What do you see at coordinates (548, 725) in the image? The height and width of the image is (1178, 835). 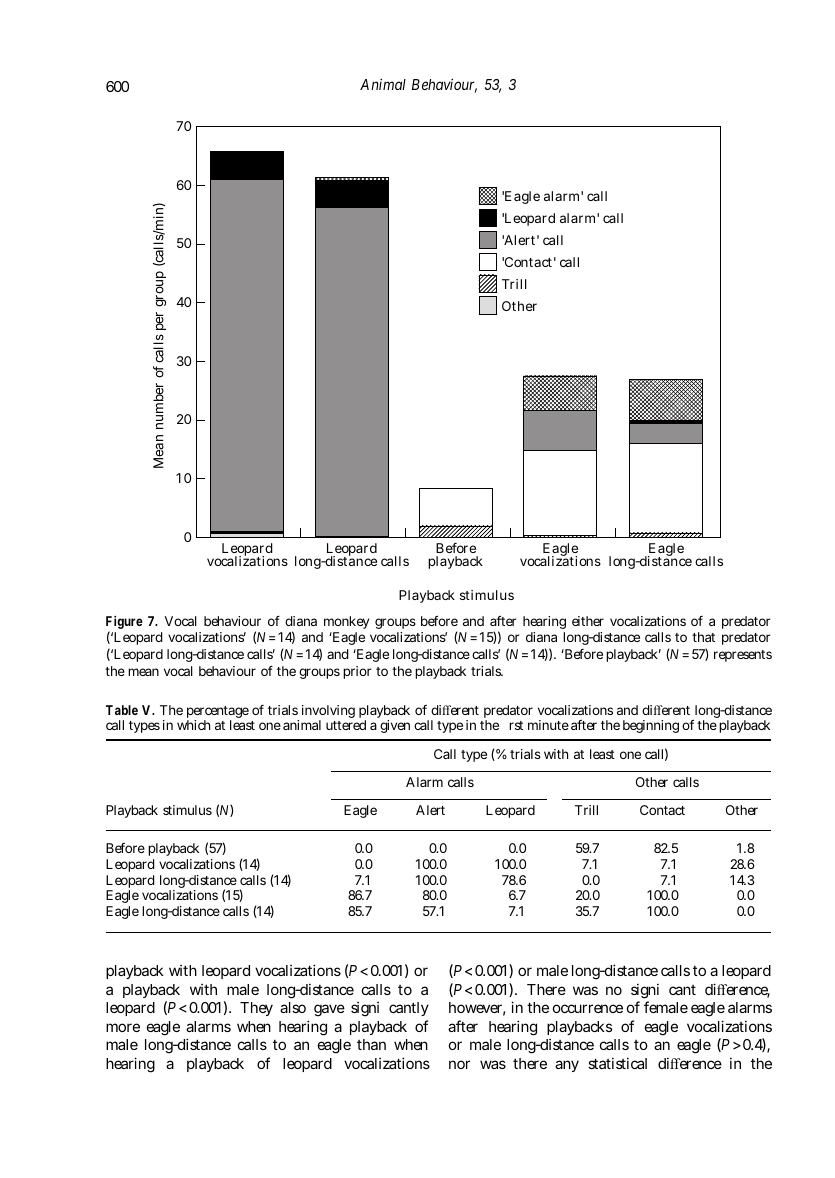 I see `minute` at bounding box center [548, 725].
